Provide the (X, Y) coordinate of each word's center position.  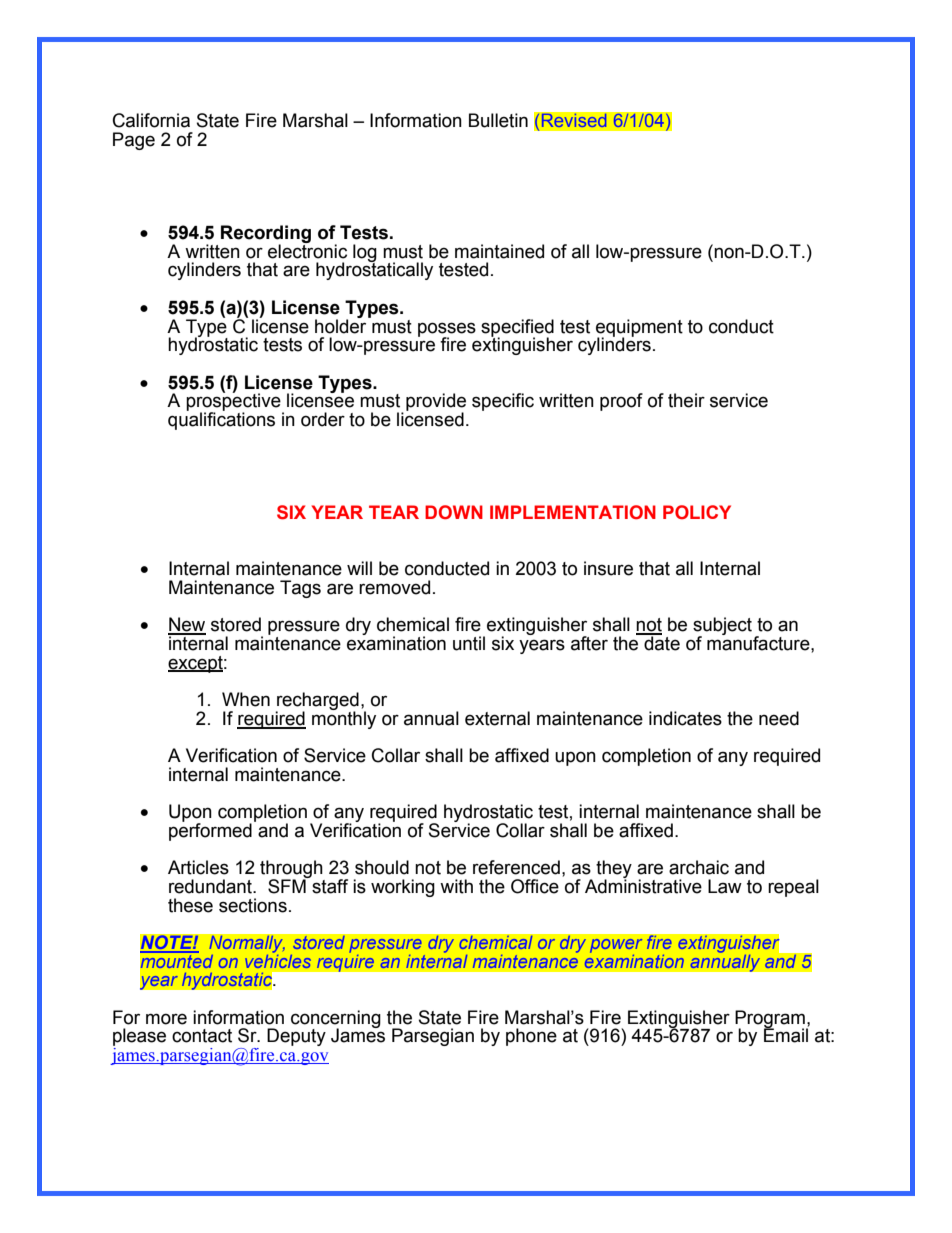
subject (722, 627)
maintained (499, 251)
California (151, 120)
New (187, 625)
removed (394, 587)
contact (202, 1036)
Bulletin (498, 120)
